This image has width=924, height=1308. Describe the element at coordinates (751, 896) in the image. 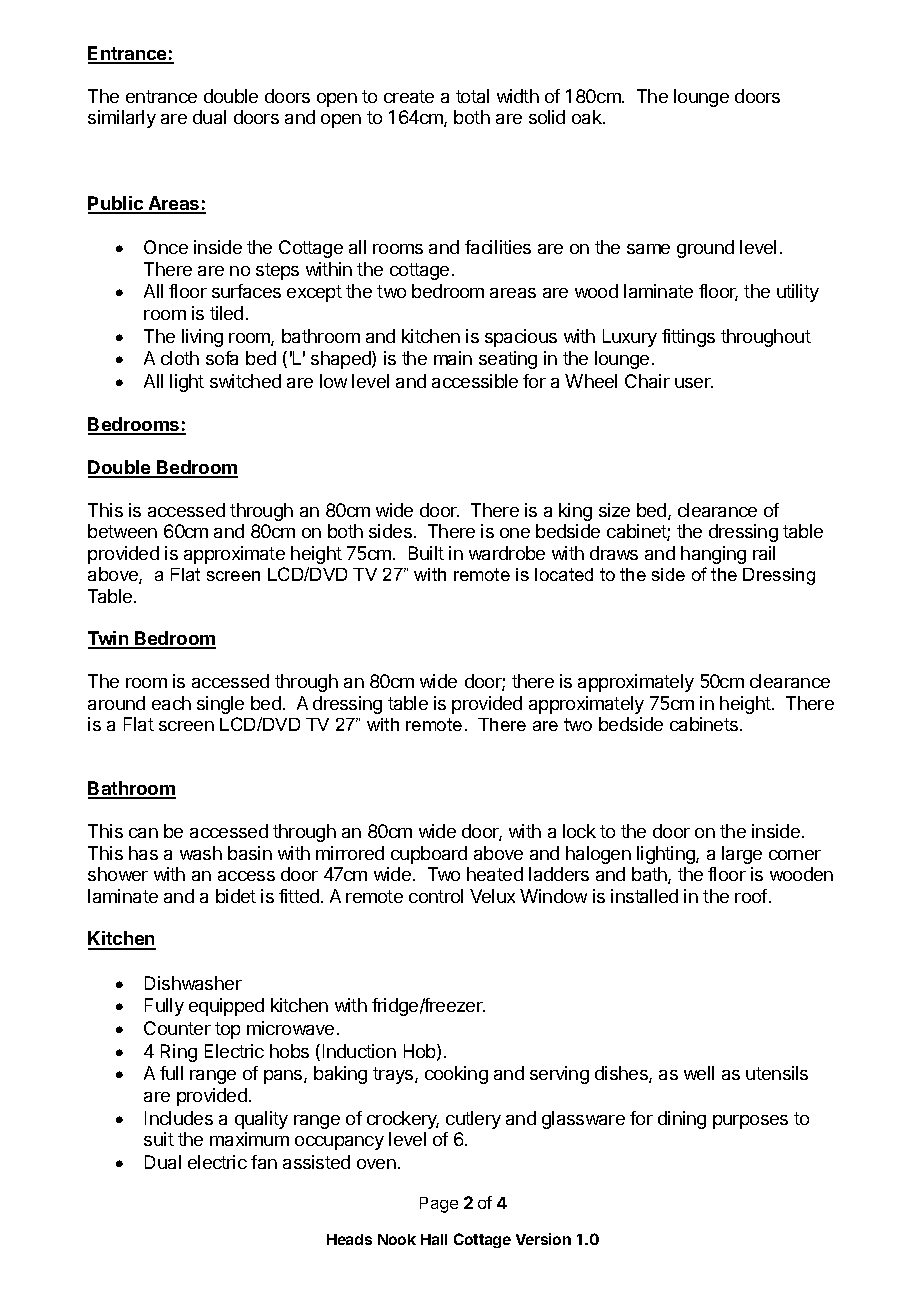

I see `roof` at that location.
